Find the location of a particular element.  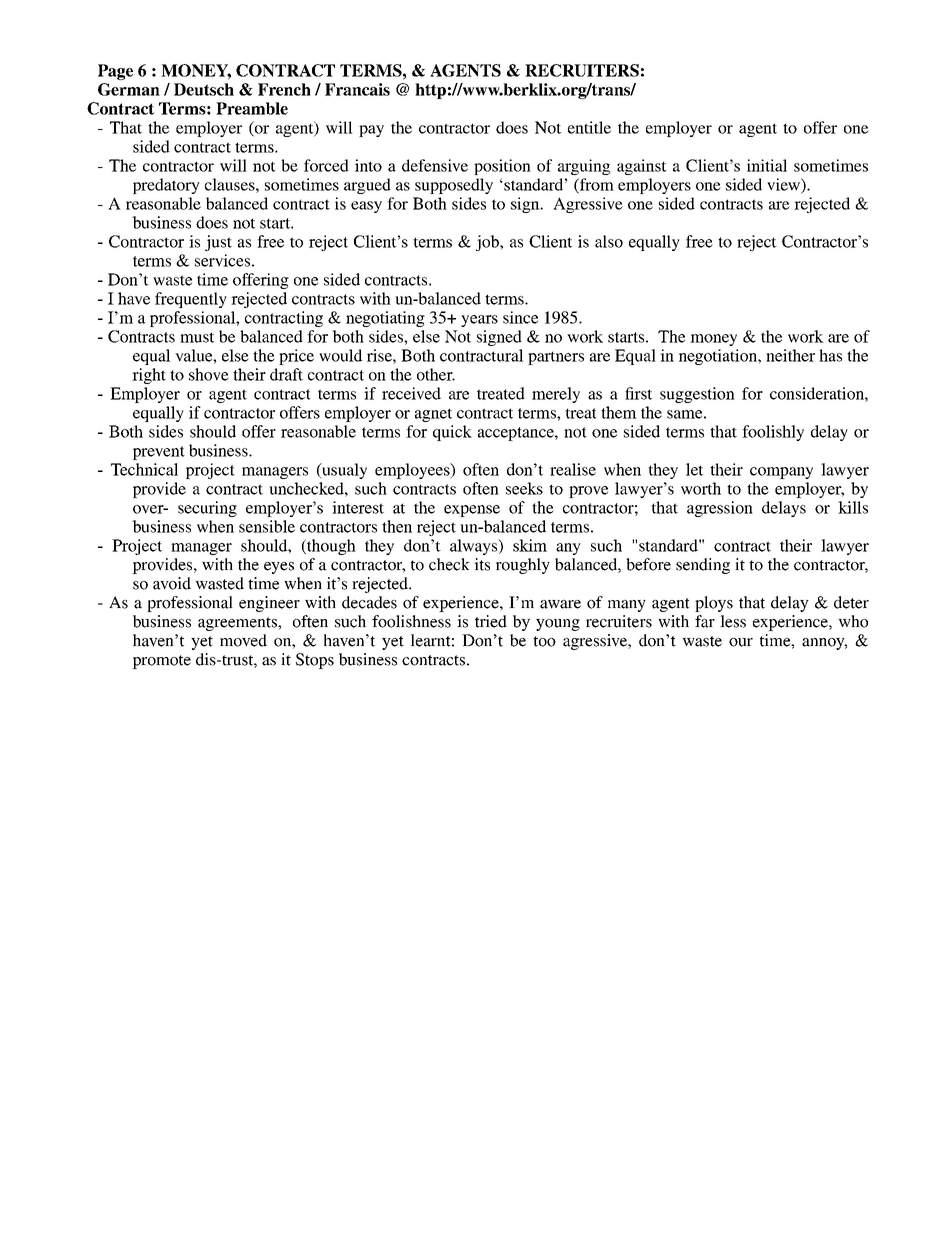

neither is located at coordinates (790, 355).
